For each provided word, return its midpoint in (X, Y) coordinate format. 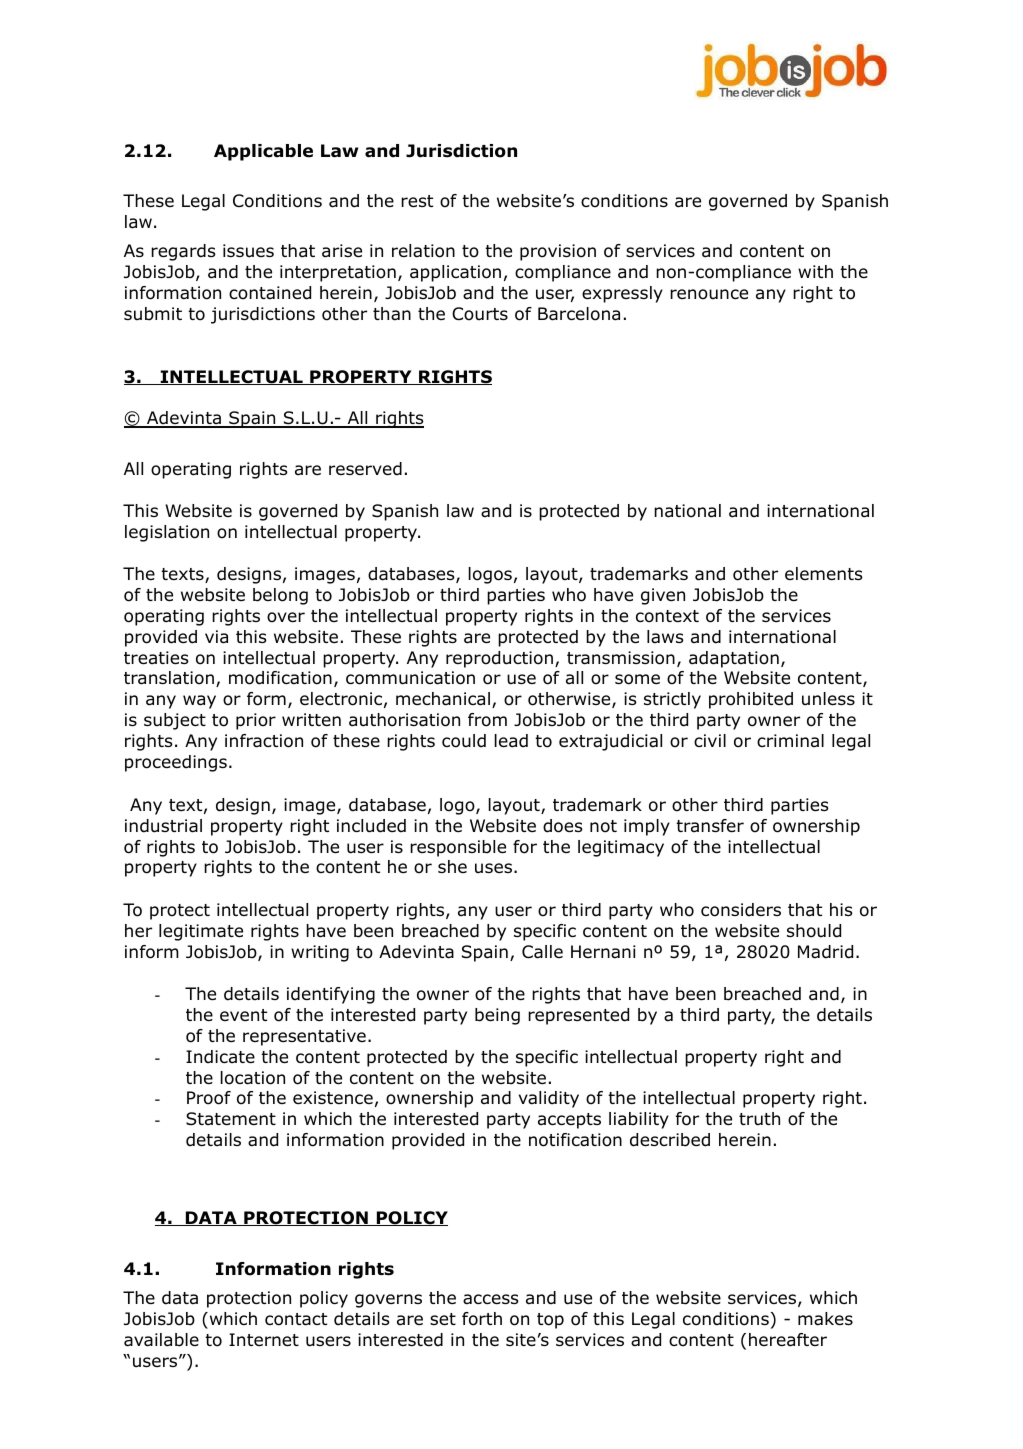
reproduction (499, 659)
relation (423, 251)
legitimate (201, 932)
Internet (264, 1340)
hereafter (788, 1340)
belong (280, 596)
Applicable (263, 152)
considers (741, 910)
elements (824, 574)
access (491, 1299)
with (815, 271)
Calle (542, 952)
